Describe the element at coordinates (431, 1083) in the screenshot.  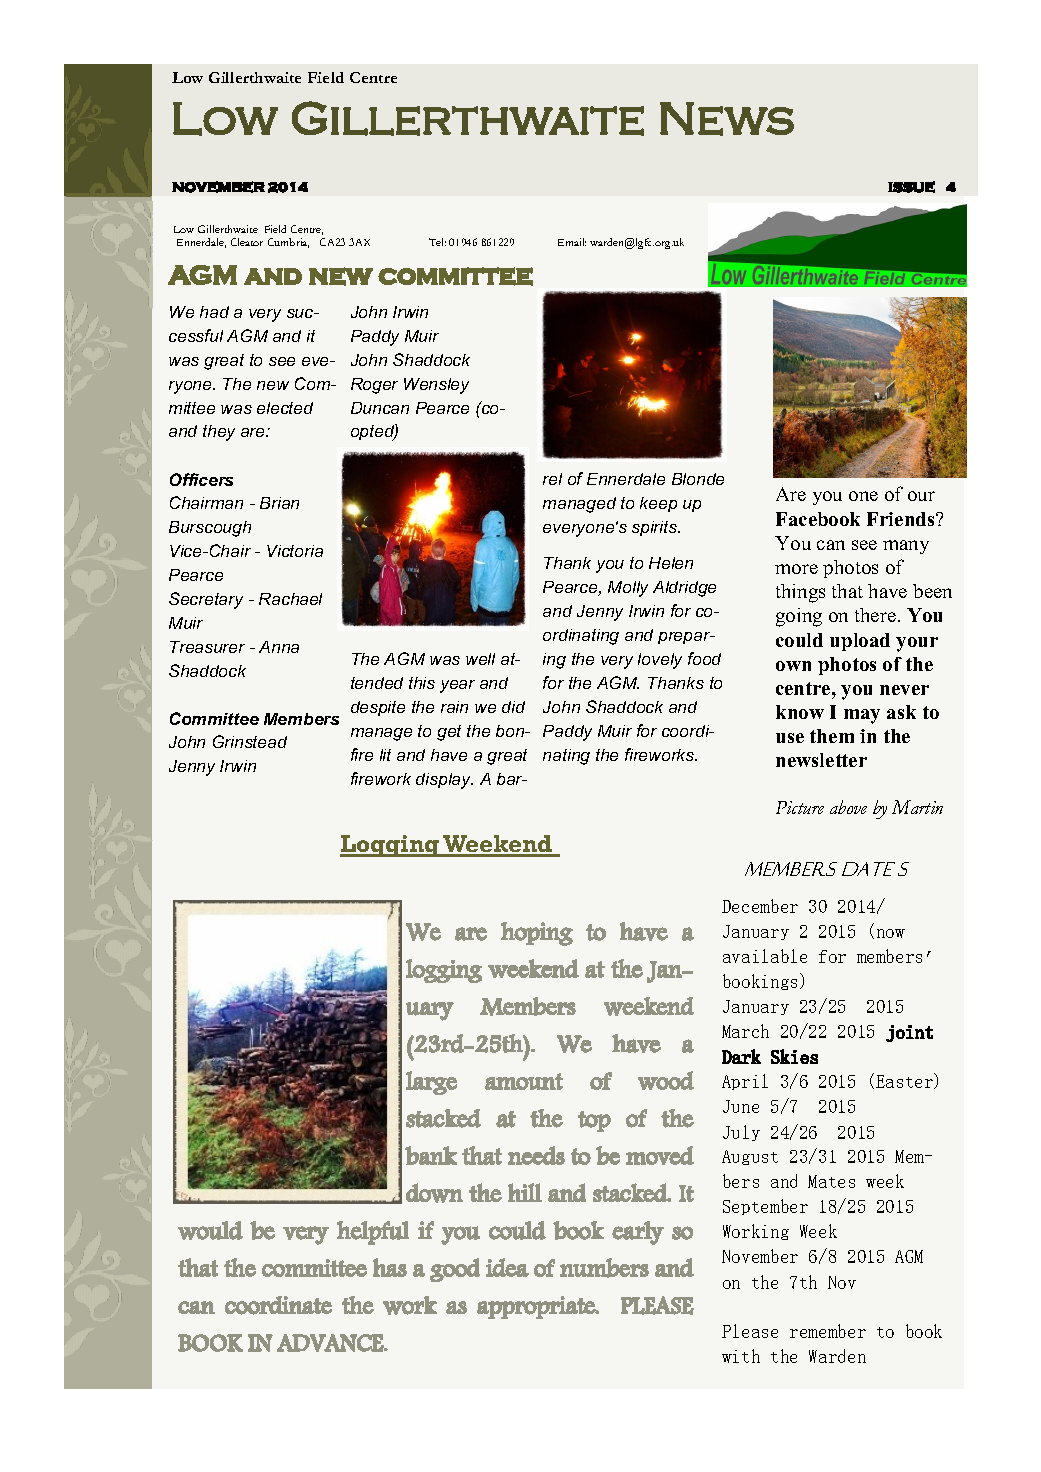
I see `large` at that location.
